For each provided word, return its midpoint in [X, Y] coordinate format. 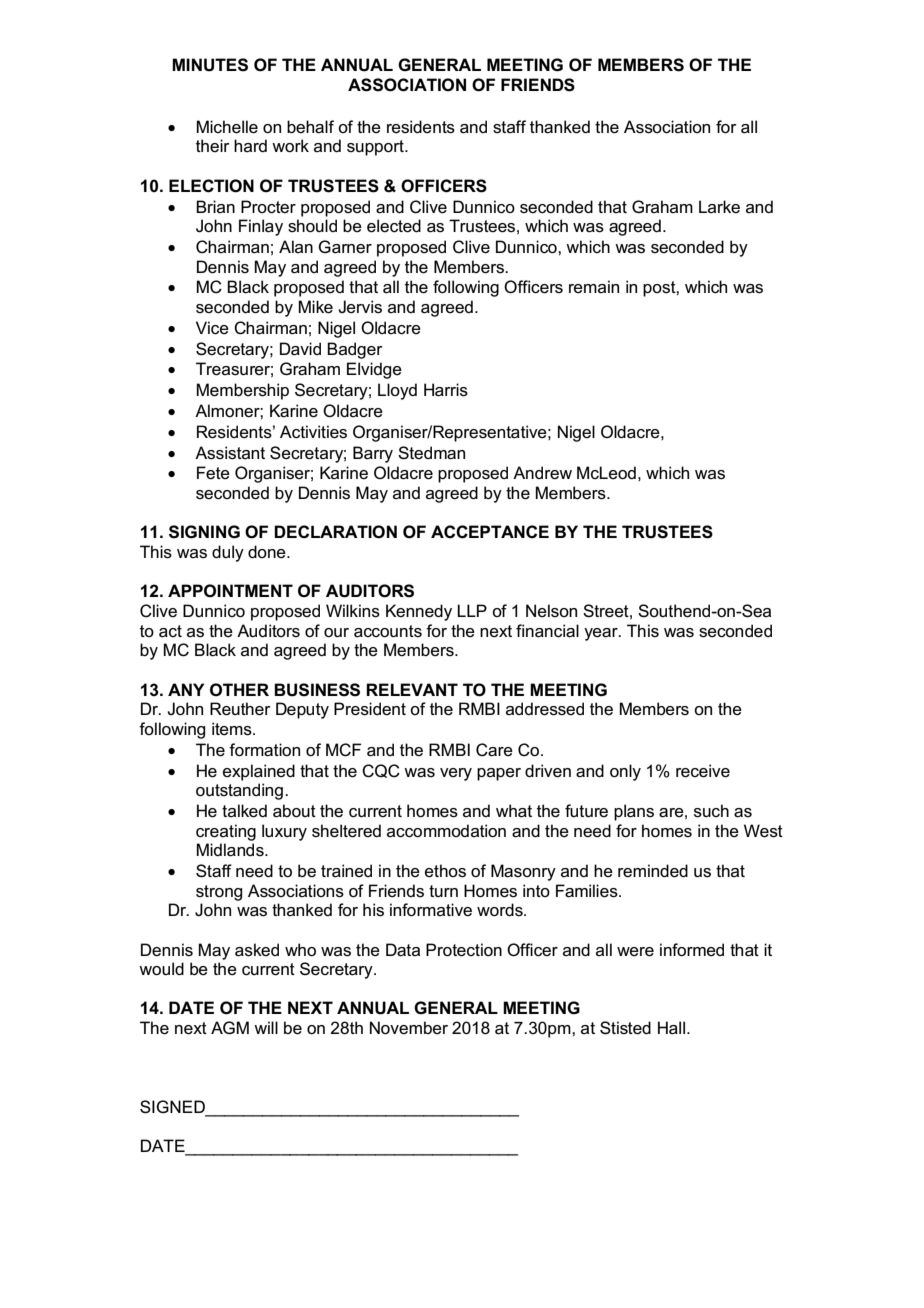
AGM [230, 1028]
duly [228, 553]
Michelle [227, 127]
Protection [464, 950]
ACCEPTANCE [490, 532]
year [602, 634]
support [376, 148]
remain [594, 287]
